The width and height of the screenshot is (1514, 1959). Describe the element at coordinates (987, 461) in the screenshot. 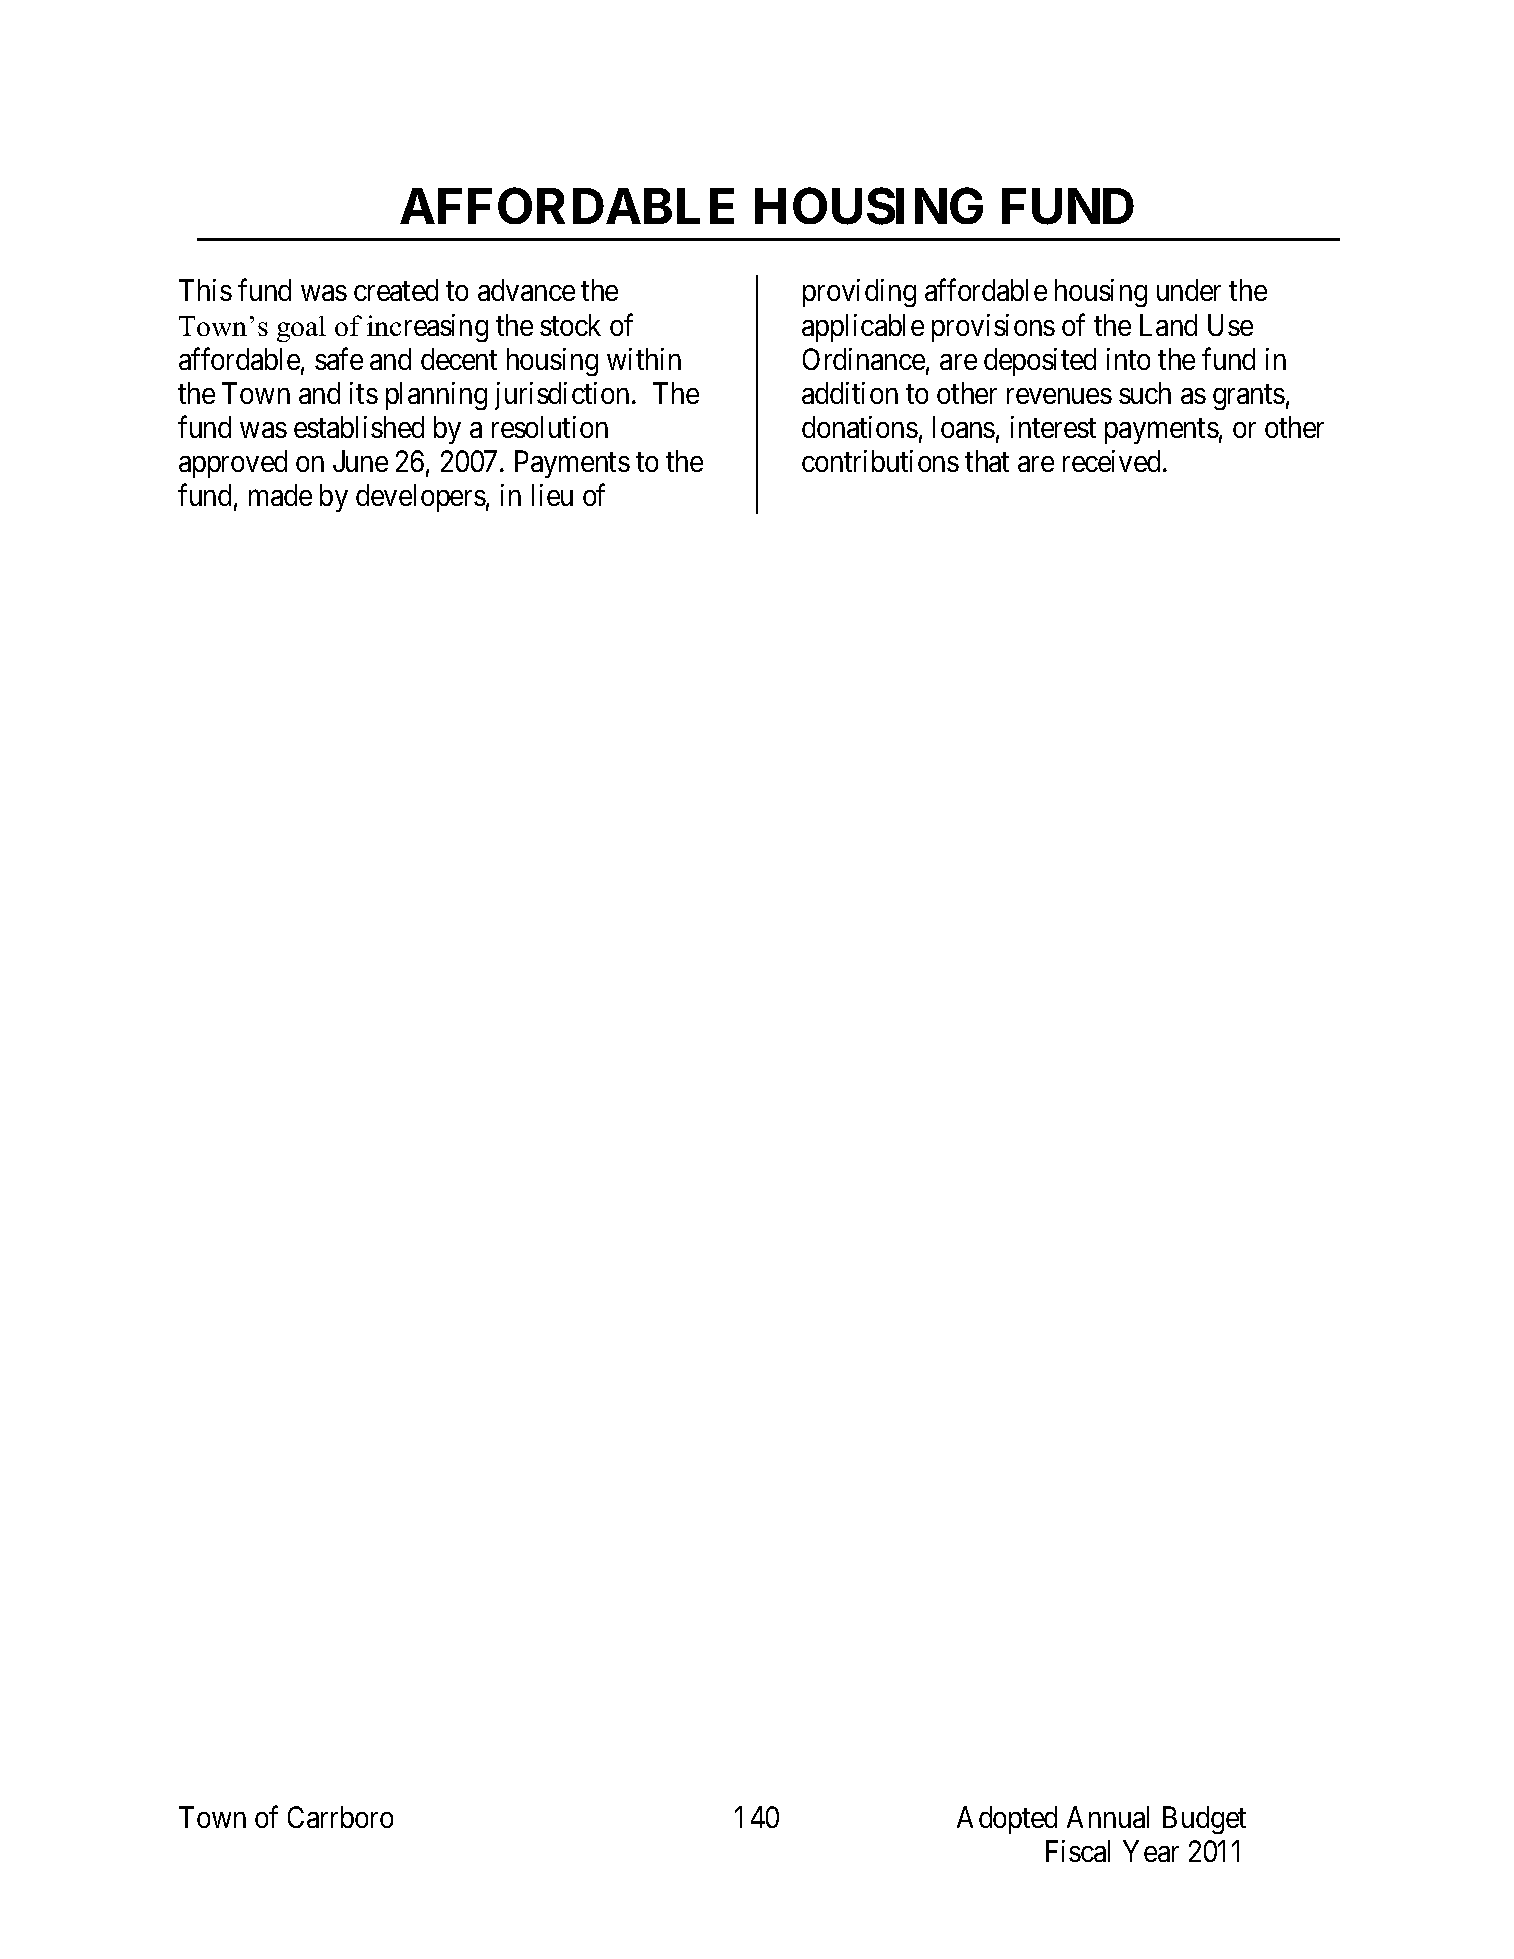

I see `that` at that location.
